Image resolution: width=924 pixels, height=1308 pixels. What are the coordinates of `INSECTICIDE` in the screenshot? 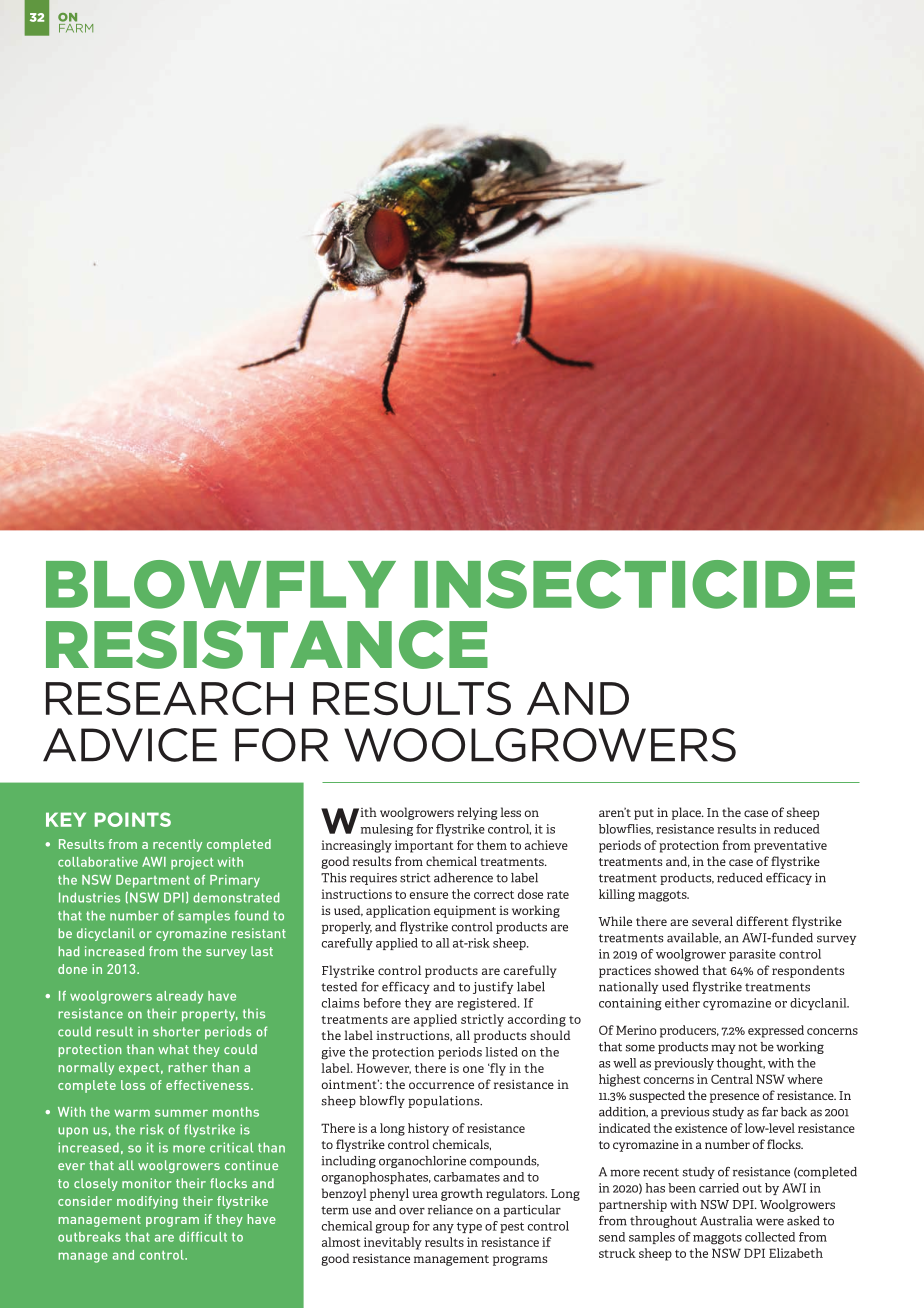 It's located at (635, 584).
